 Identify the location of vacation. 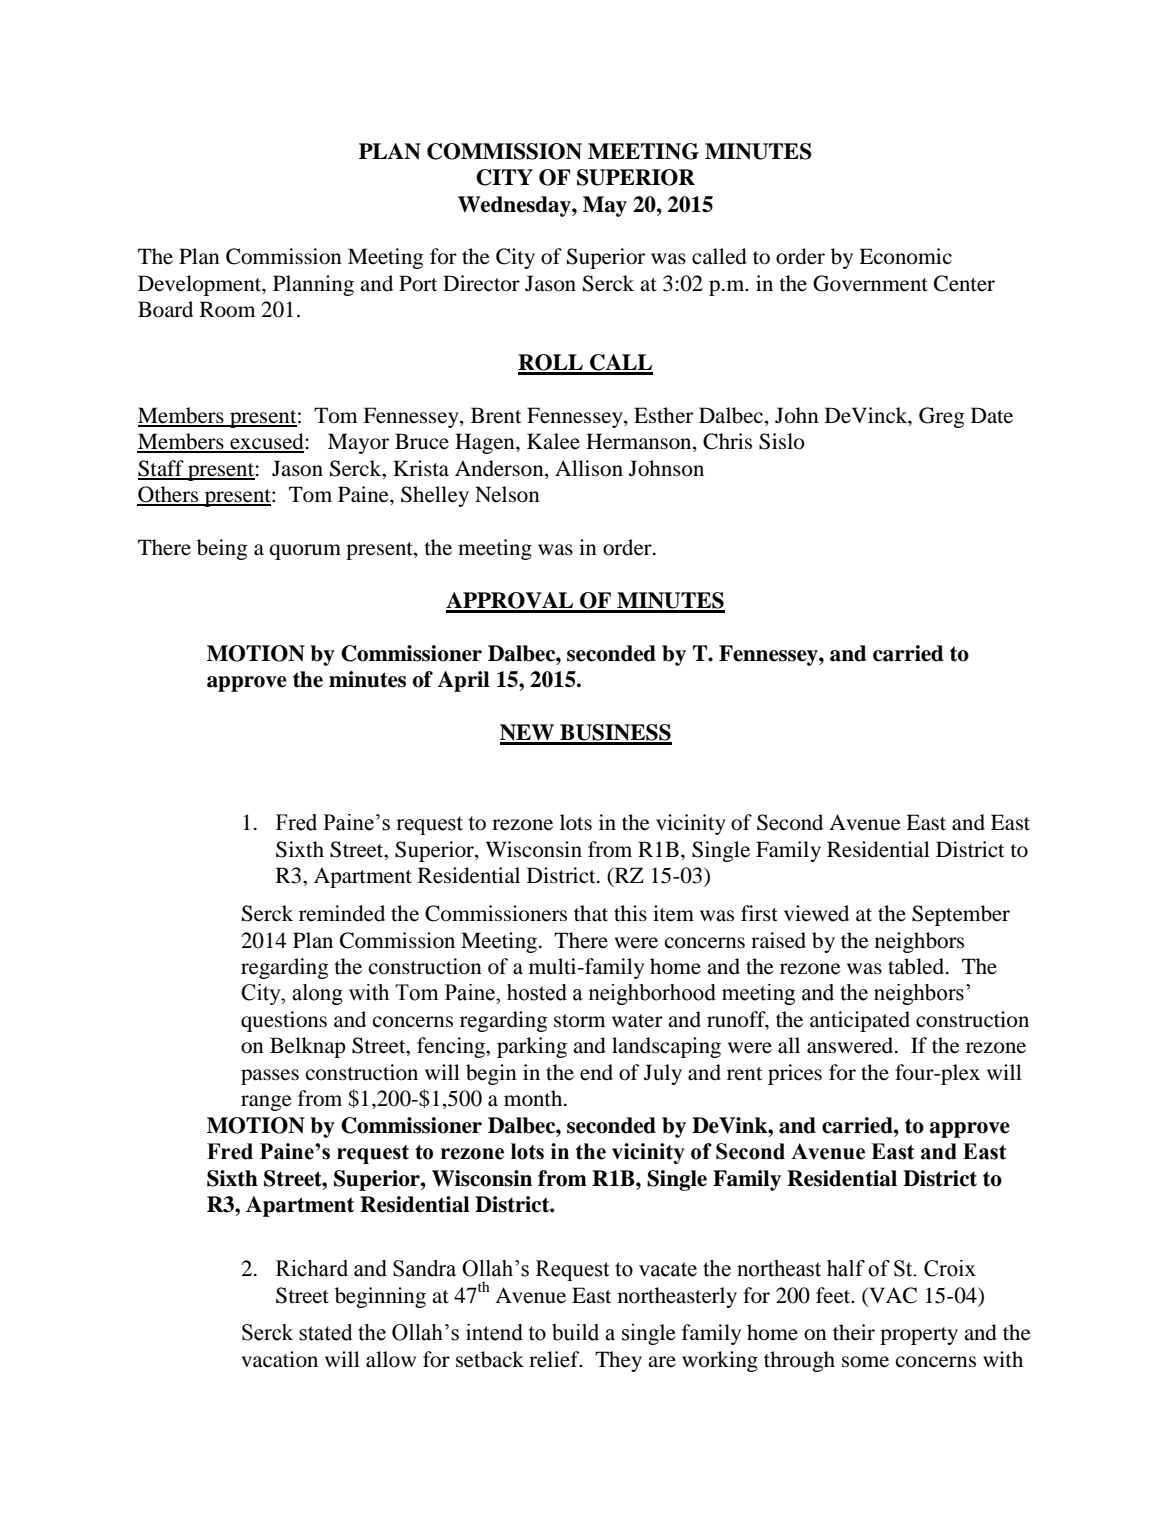
(279, 1359).
